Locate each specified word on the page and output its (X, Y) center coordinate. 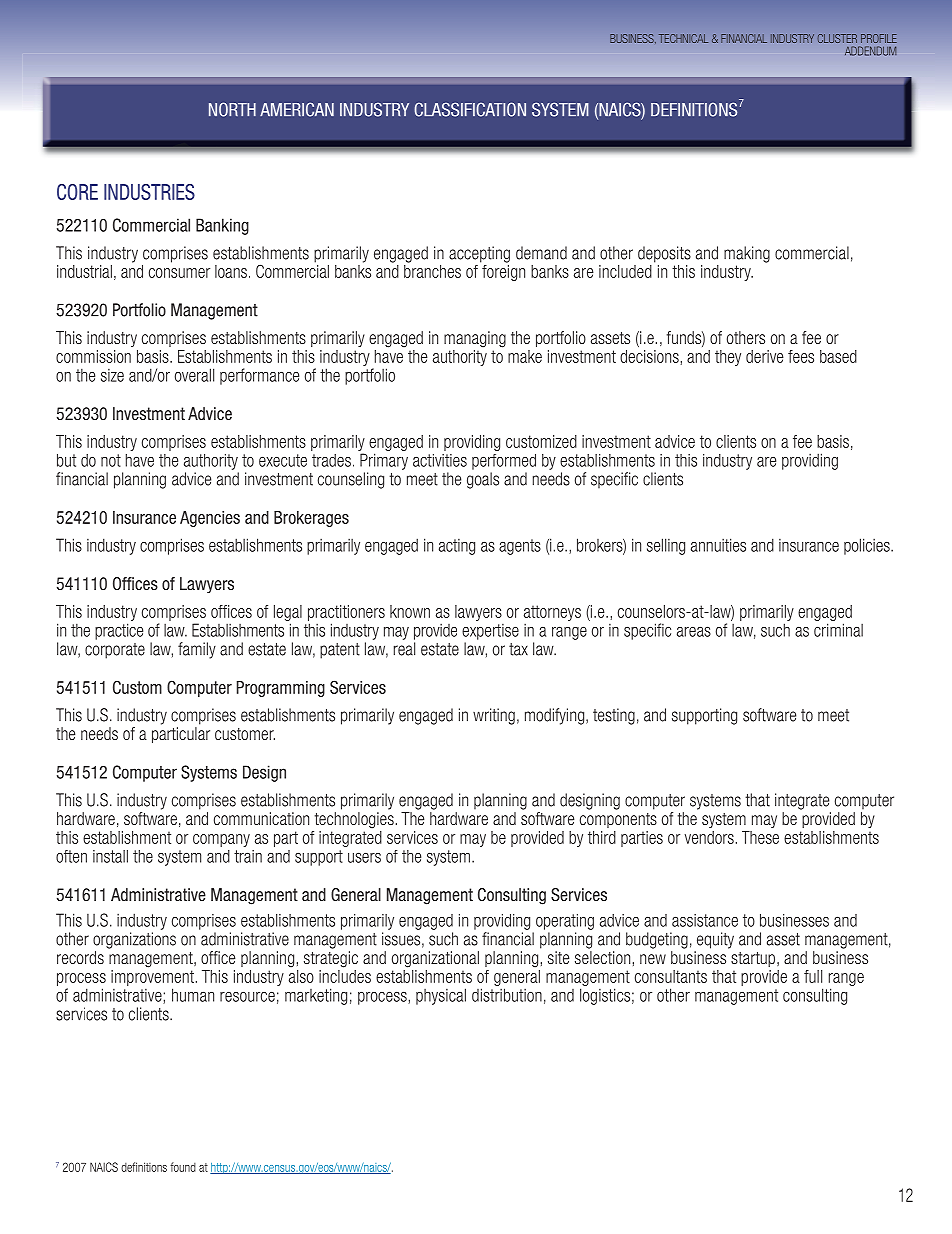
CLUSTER (837, 38)
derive (765, 356)
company (221, 840)
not (111, 460)
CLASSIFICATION (470, 109)
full (813, 976)
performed (504, 462)
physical (441, 996)
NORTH (232, 109)
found (183, 1167)
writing (494, 716)
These (760, 837)
